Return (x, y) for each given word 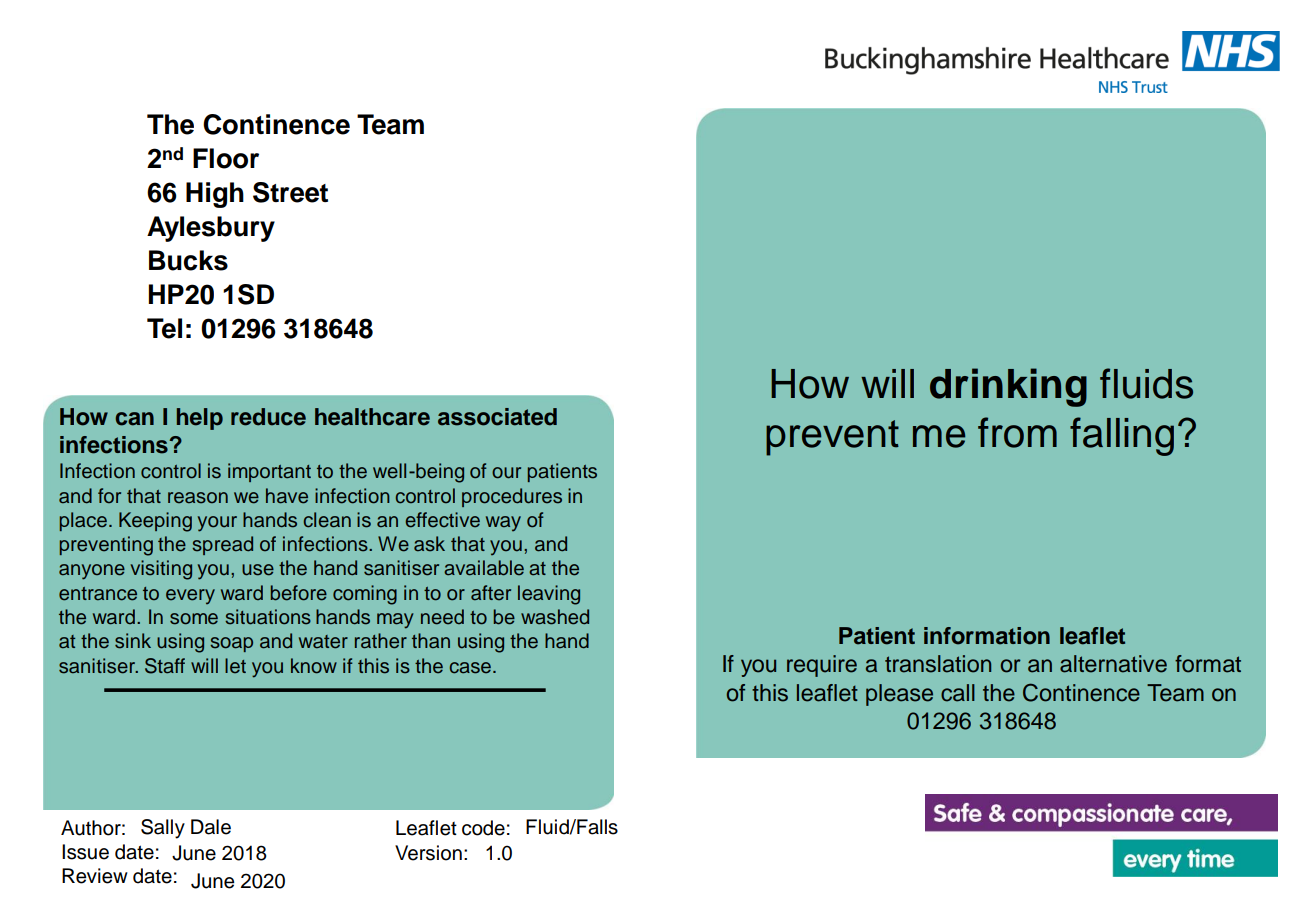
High (215, 195)
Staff (165, 666)
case (472, 668)
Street (290, 192)
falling (1122, 436)
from (1017, 432)
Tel (164, 328)
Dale (211, 827)
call (958, 693)
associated (497, 417)
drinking (1008, 387)
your (217, 524)
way (503, 524)
